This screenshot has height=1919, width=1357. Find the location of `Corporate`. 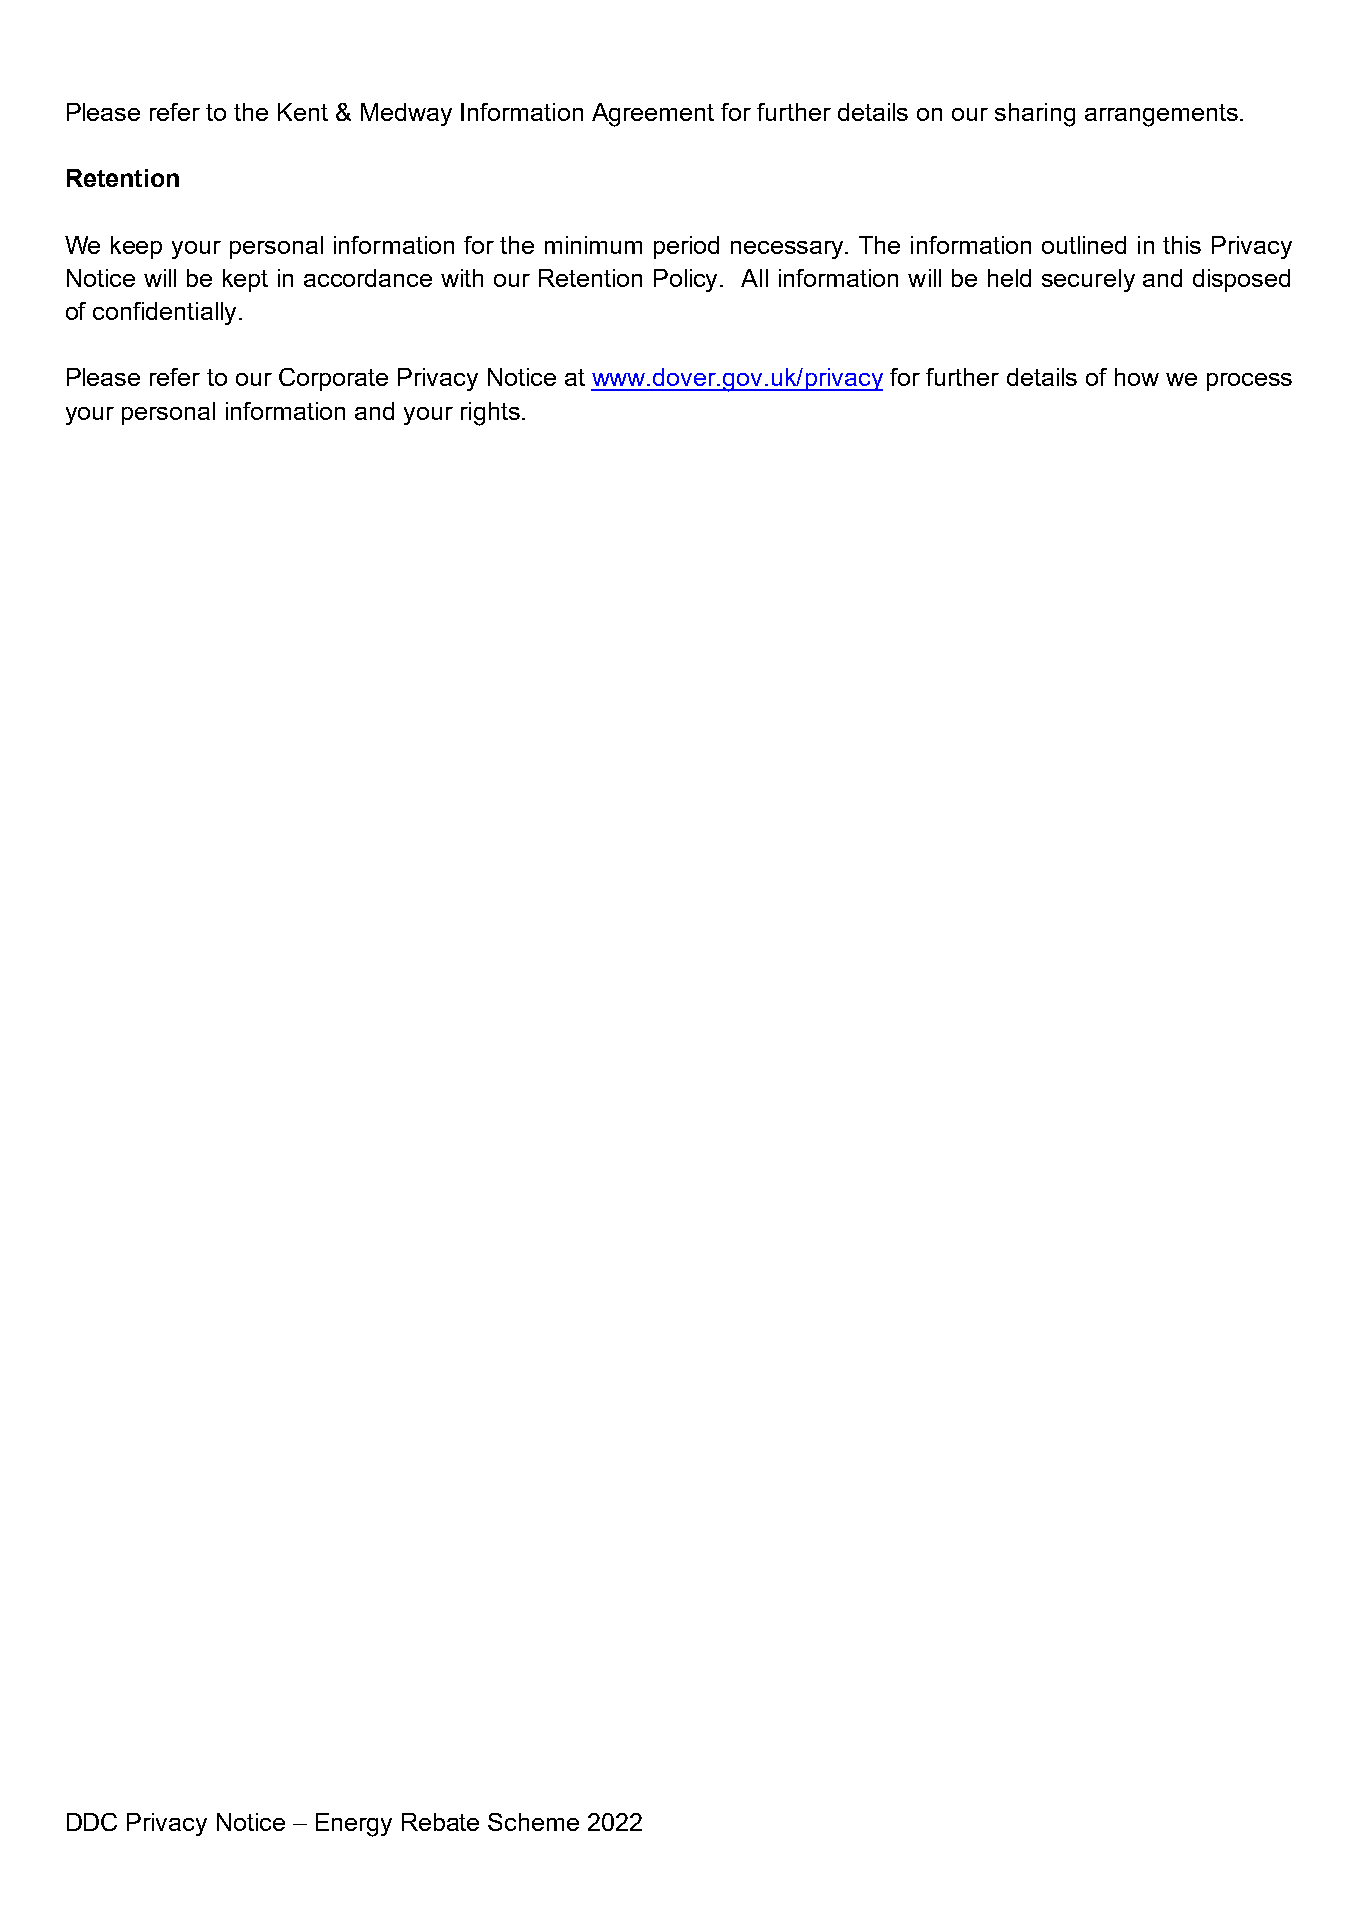

Corporate is located at coordinates (333, 379).
